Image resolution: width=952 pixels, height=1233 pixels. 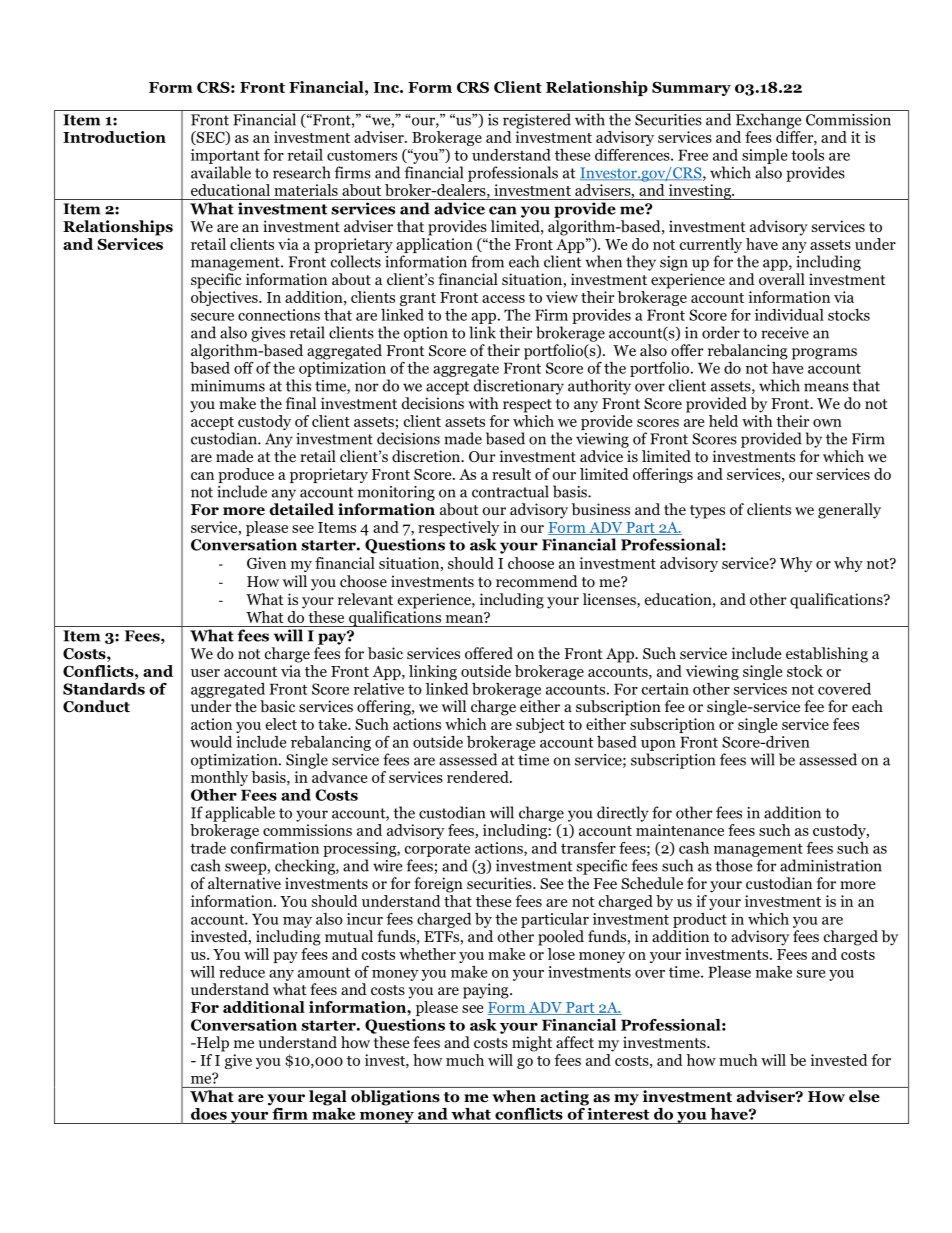 I want to click on important, so click(x=225, y=156).
